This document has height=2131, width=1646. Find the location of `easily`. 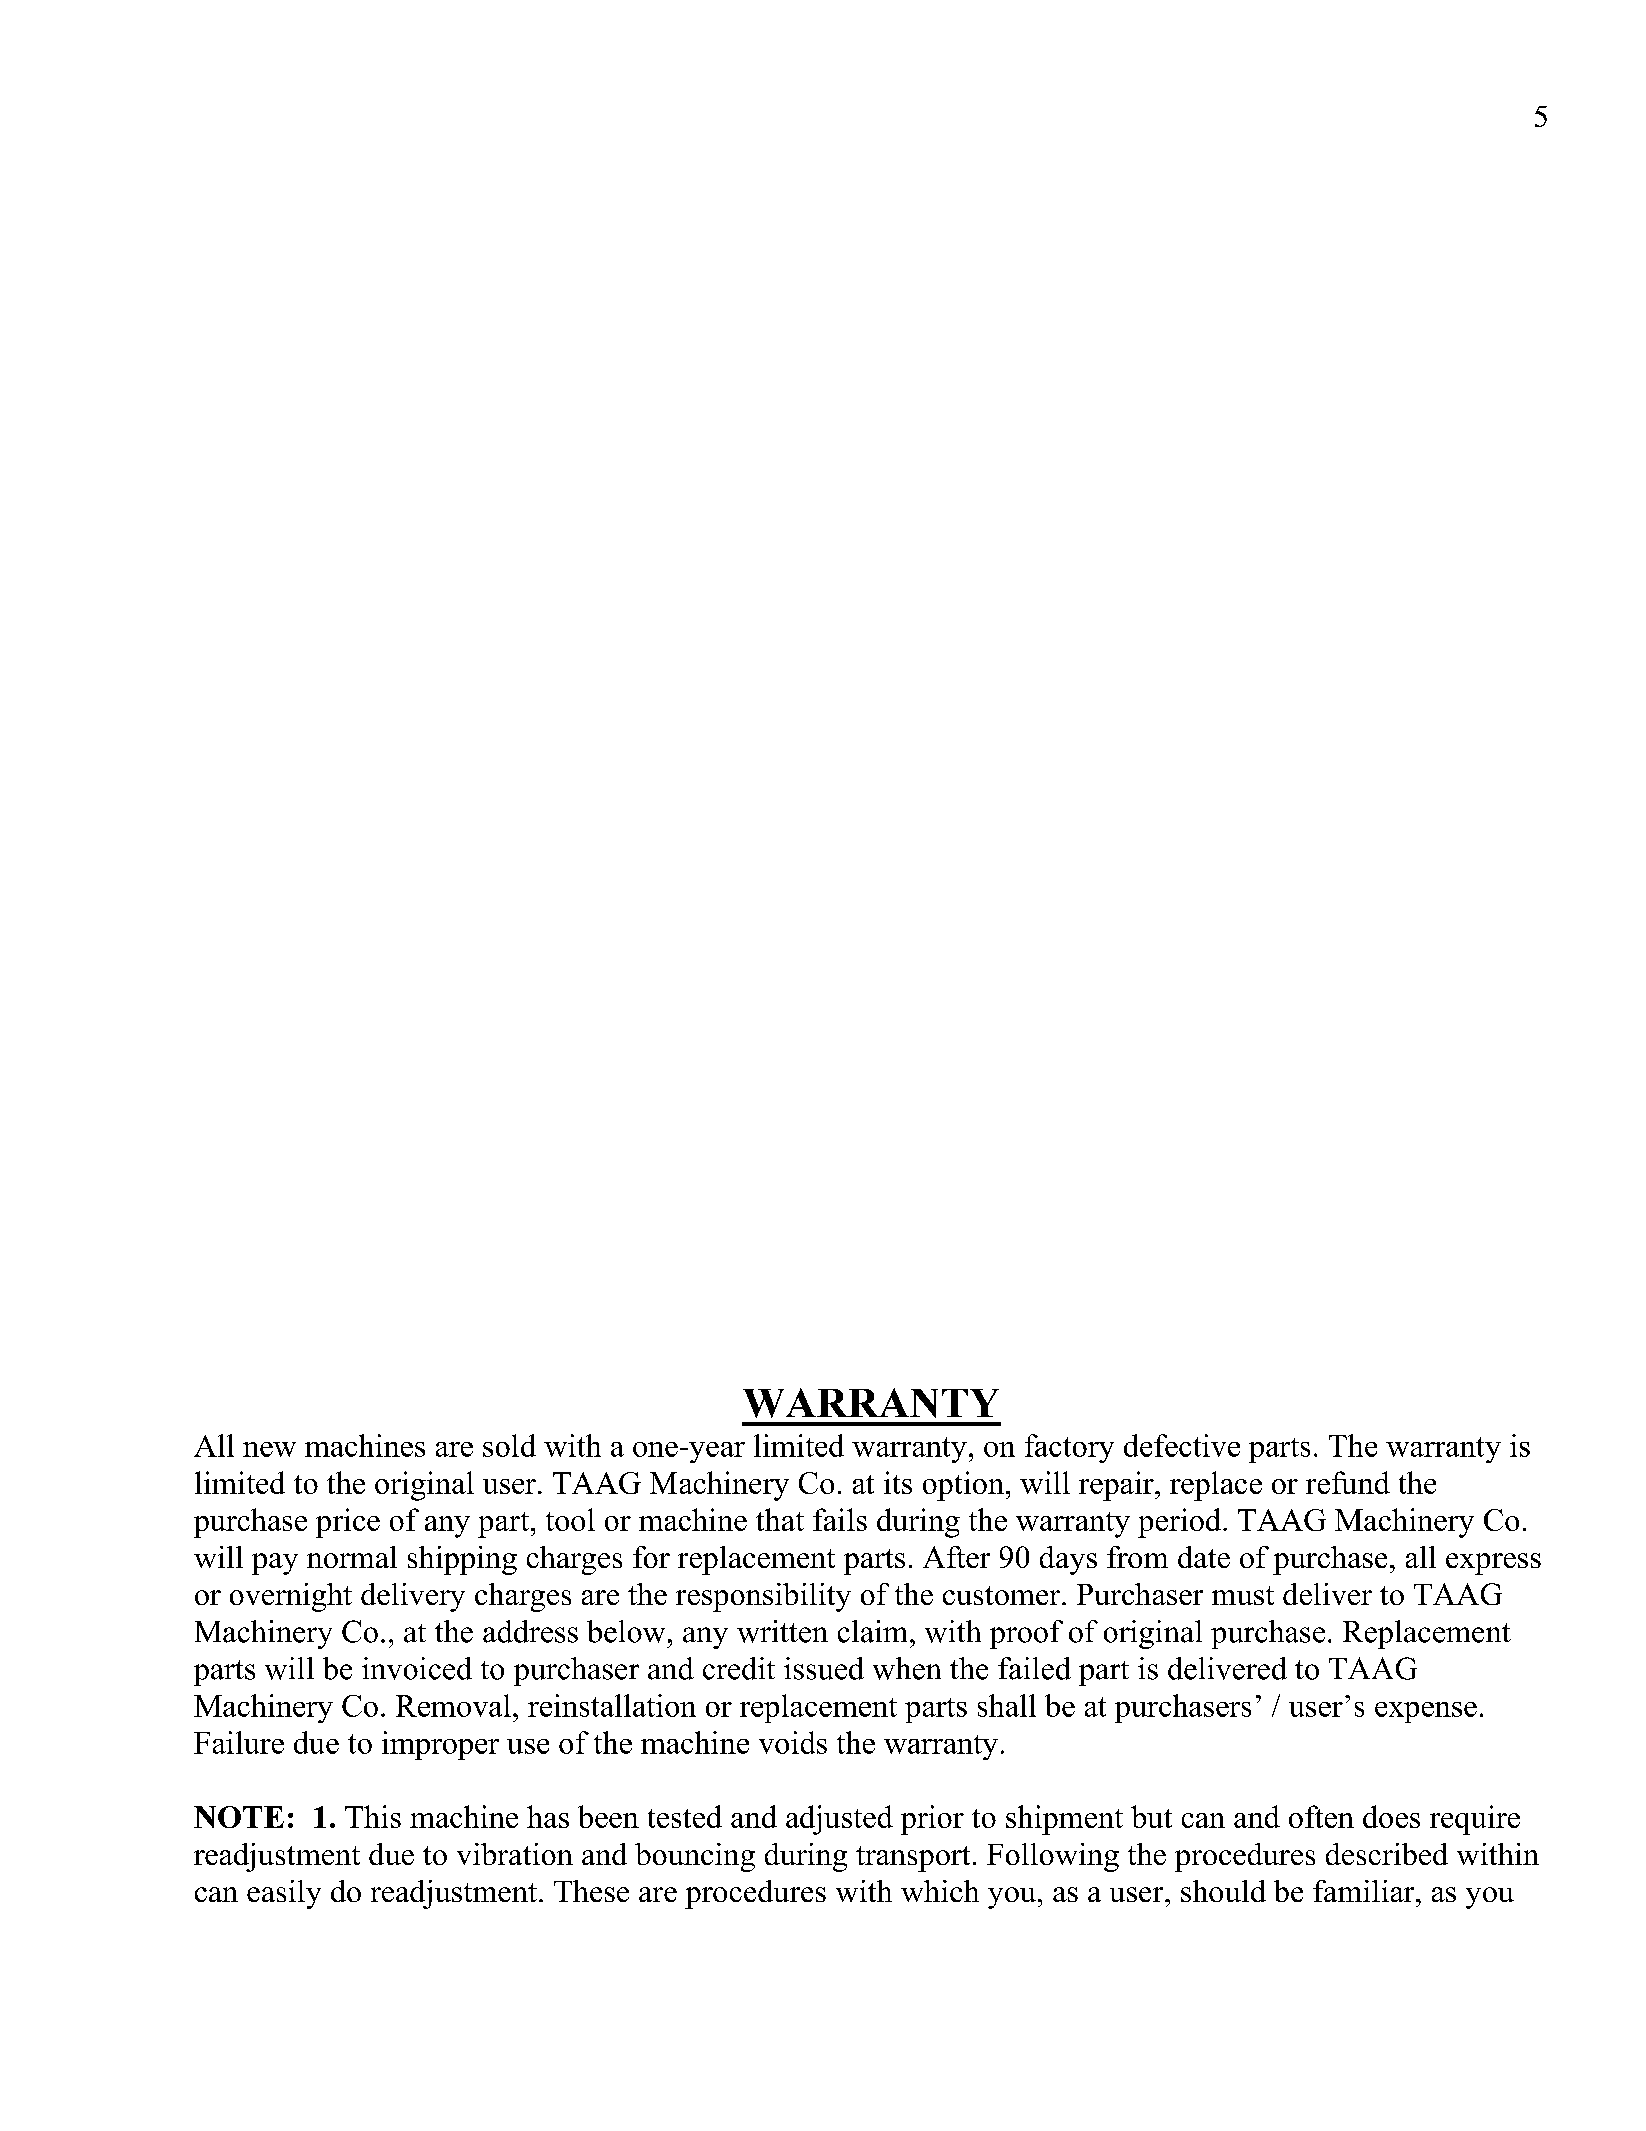

easily is located at coordinates (284, 1894).
